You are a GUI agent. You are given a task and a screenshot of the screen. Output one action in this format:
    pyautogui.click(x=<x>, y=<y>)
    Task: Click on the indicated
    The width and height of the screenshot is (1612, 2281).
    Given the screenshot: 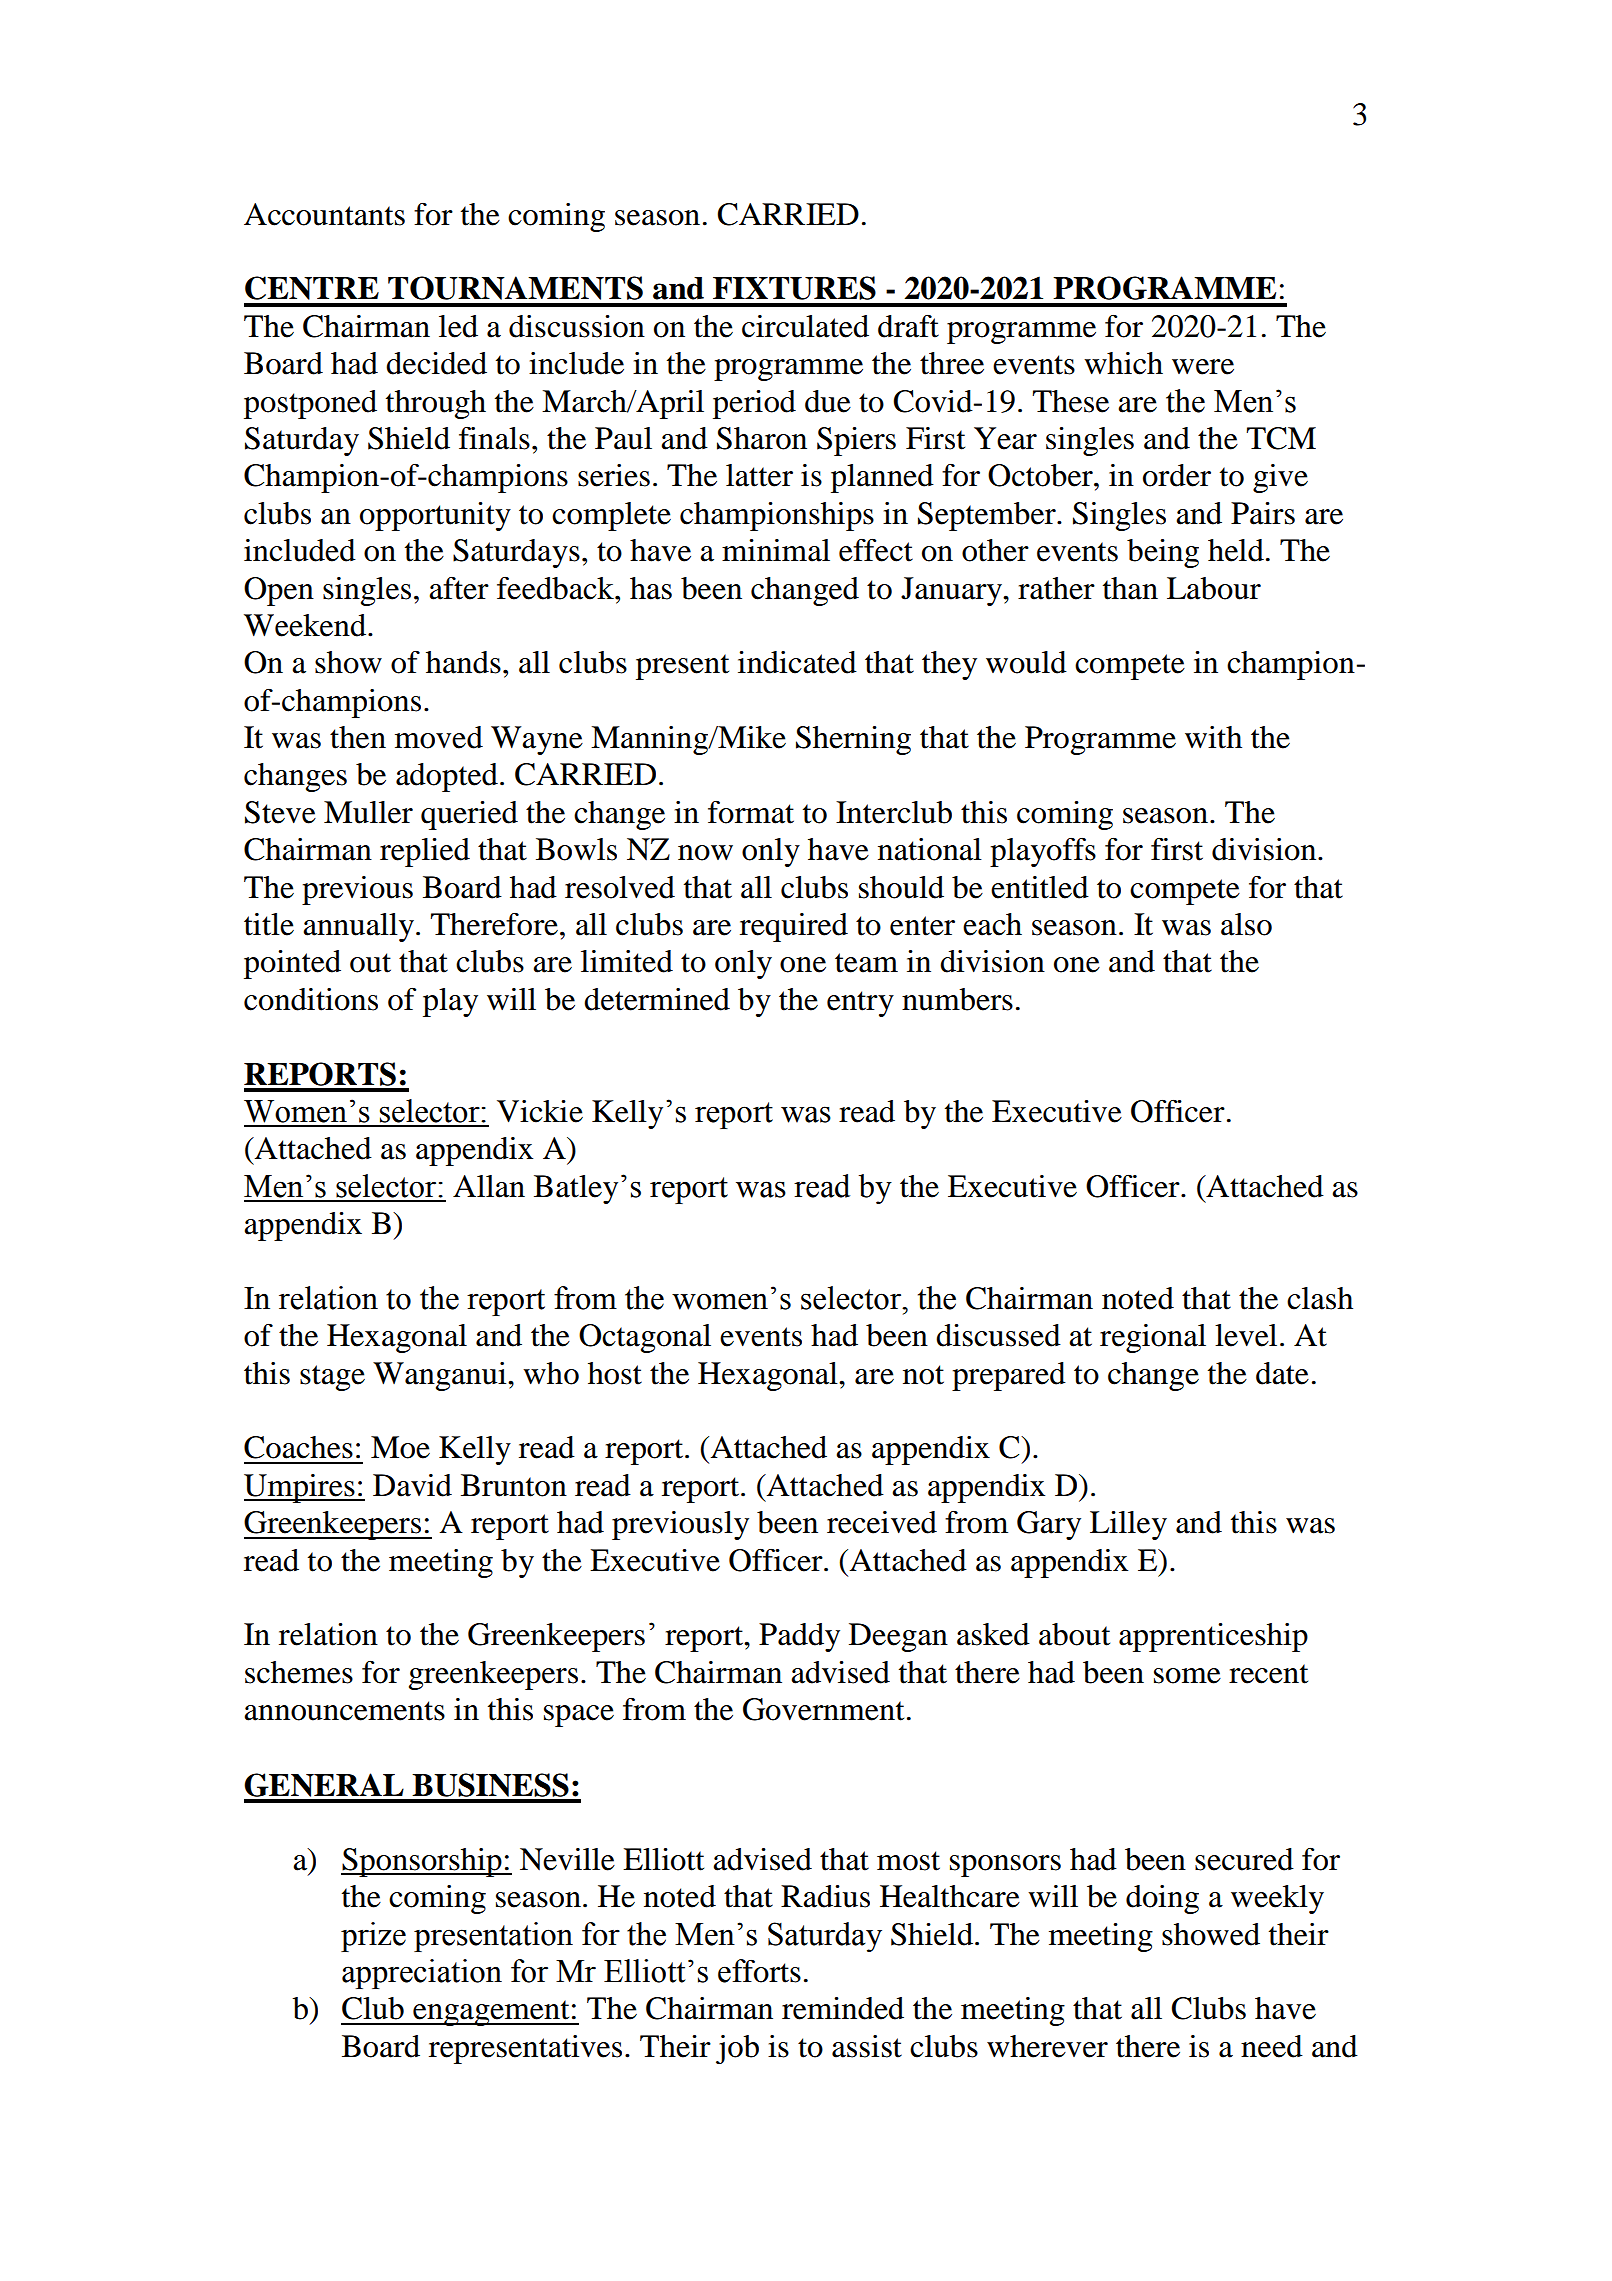 What is the action you would take?
    pyautogui.click(x=797, y=662)
